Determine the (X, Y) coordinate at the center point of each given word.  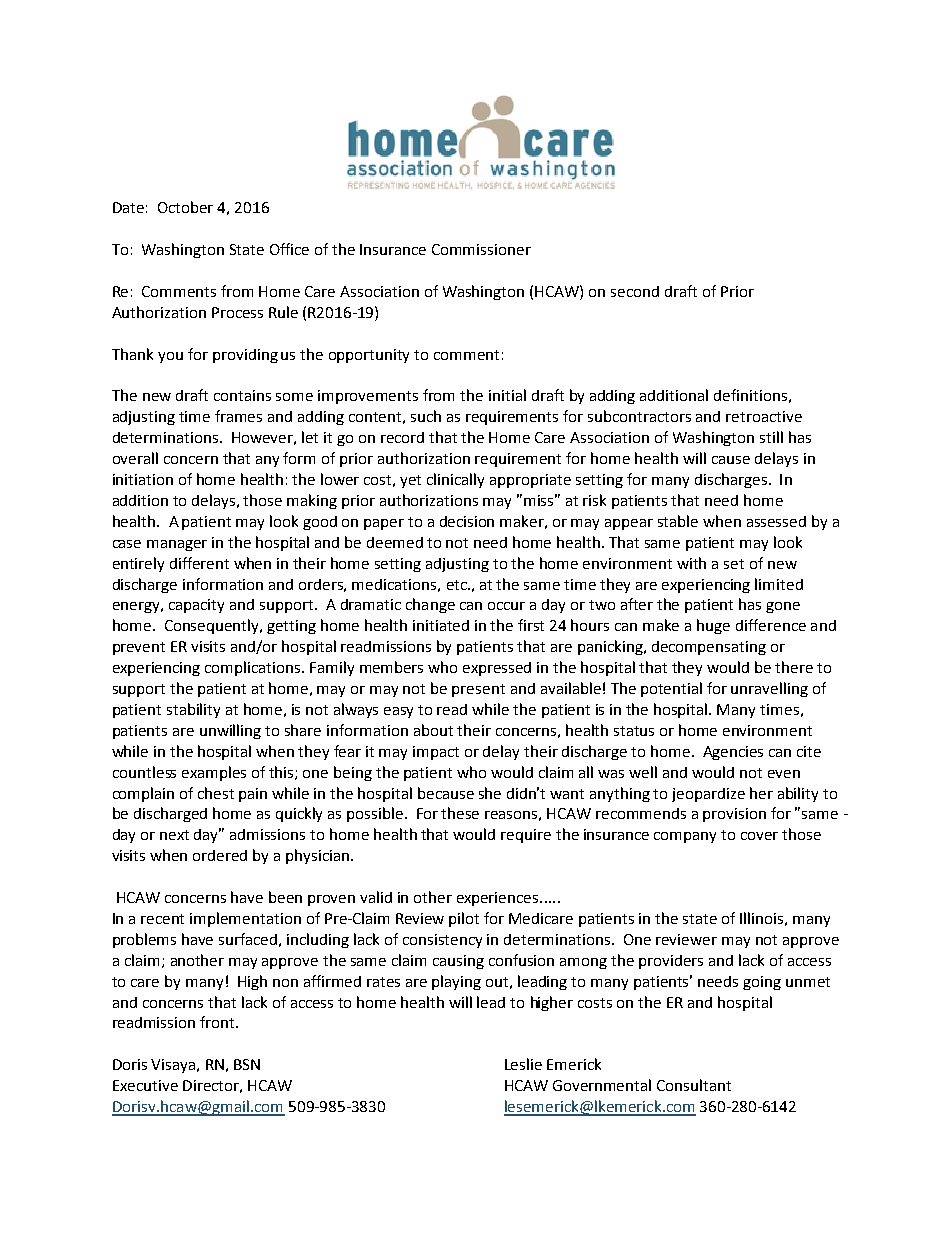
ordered (220, 855)
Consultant (694, 1085)
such (426, 416)
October (185, 207)
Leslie (523, 1064)
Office (289, 249)
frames (238, 416)
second (635, 291)
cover (759, 836)
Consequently (213, 626)
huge (713, 626)
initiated (441, 625)
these (460, 813)
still (771, 437)
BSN (247, 1064)
